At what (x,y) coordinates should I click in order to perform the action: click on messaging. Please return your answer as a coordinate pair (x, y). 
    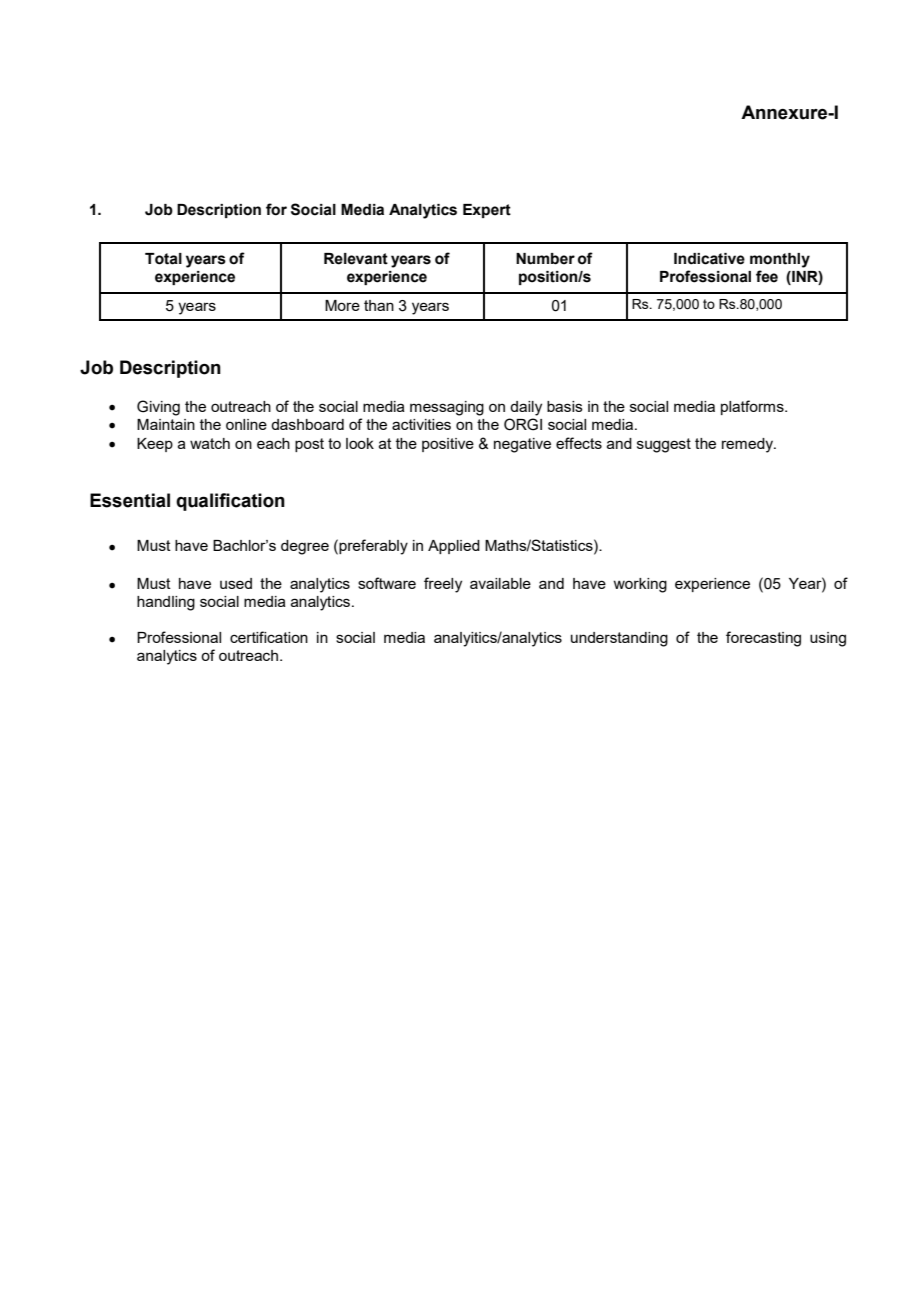
    Looking at the image, I should click on (447, 408).
